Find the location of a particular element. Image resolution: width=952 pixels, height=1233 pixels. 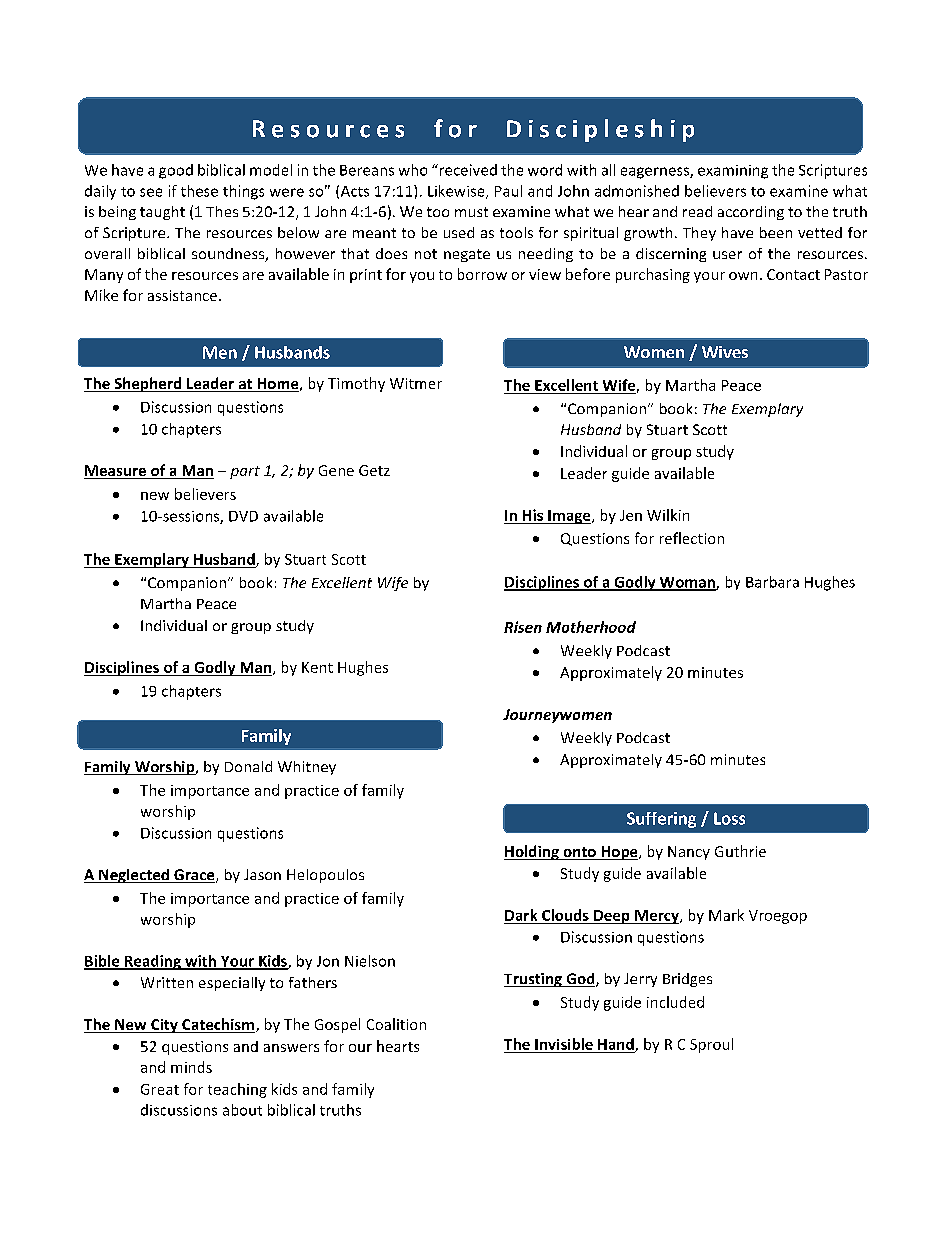

reflection is located at coordinates (692, 538).
